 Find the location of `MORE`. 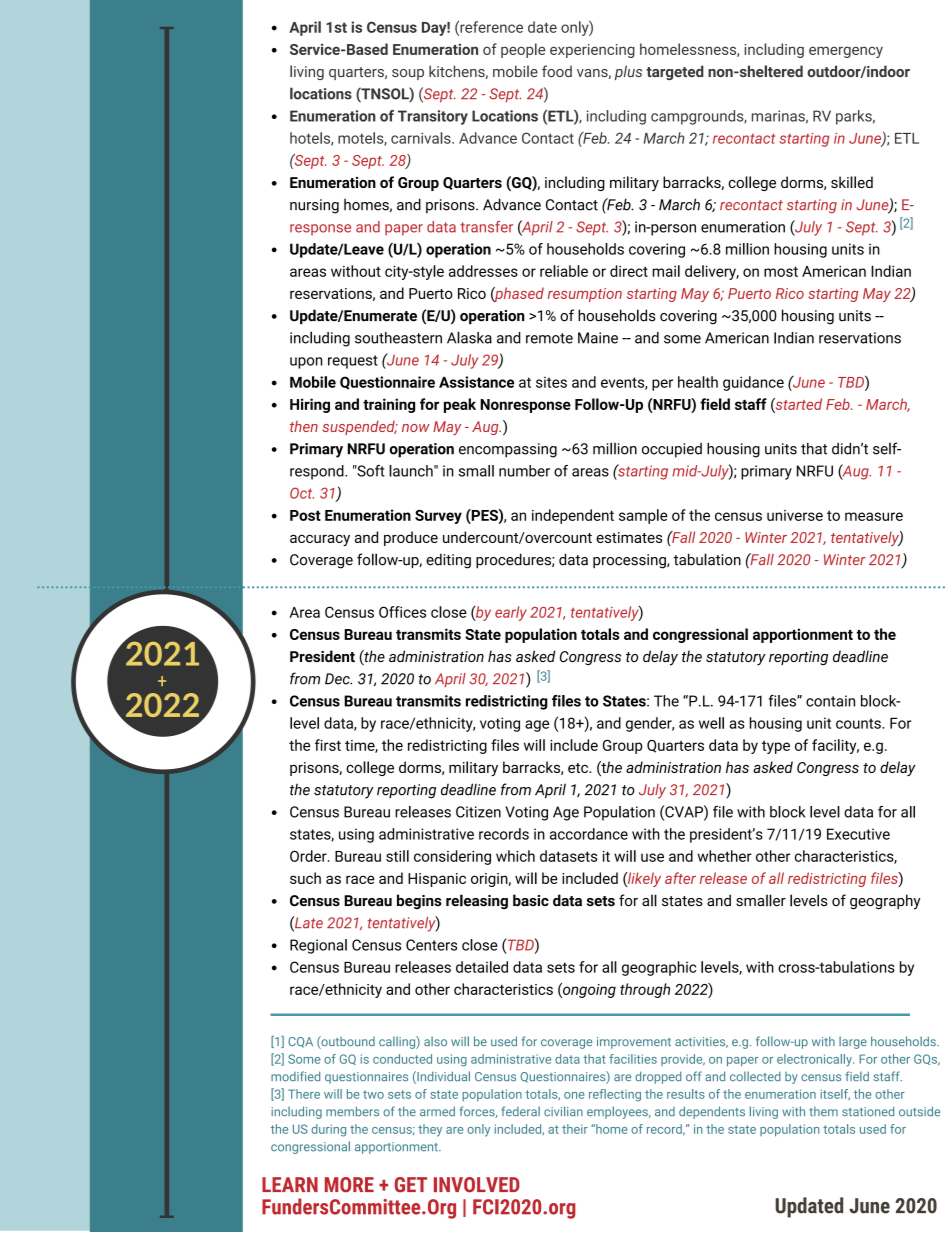

MORE is located at coordinates (349, 1185).
